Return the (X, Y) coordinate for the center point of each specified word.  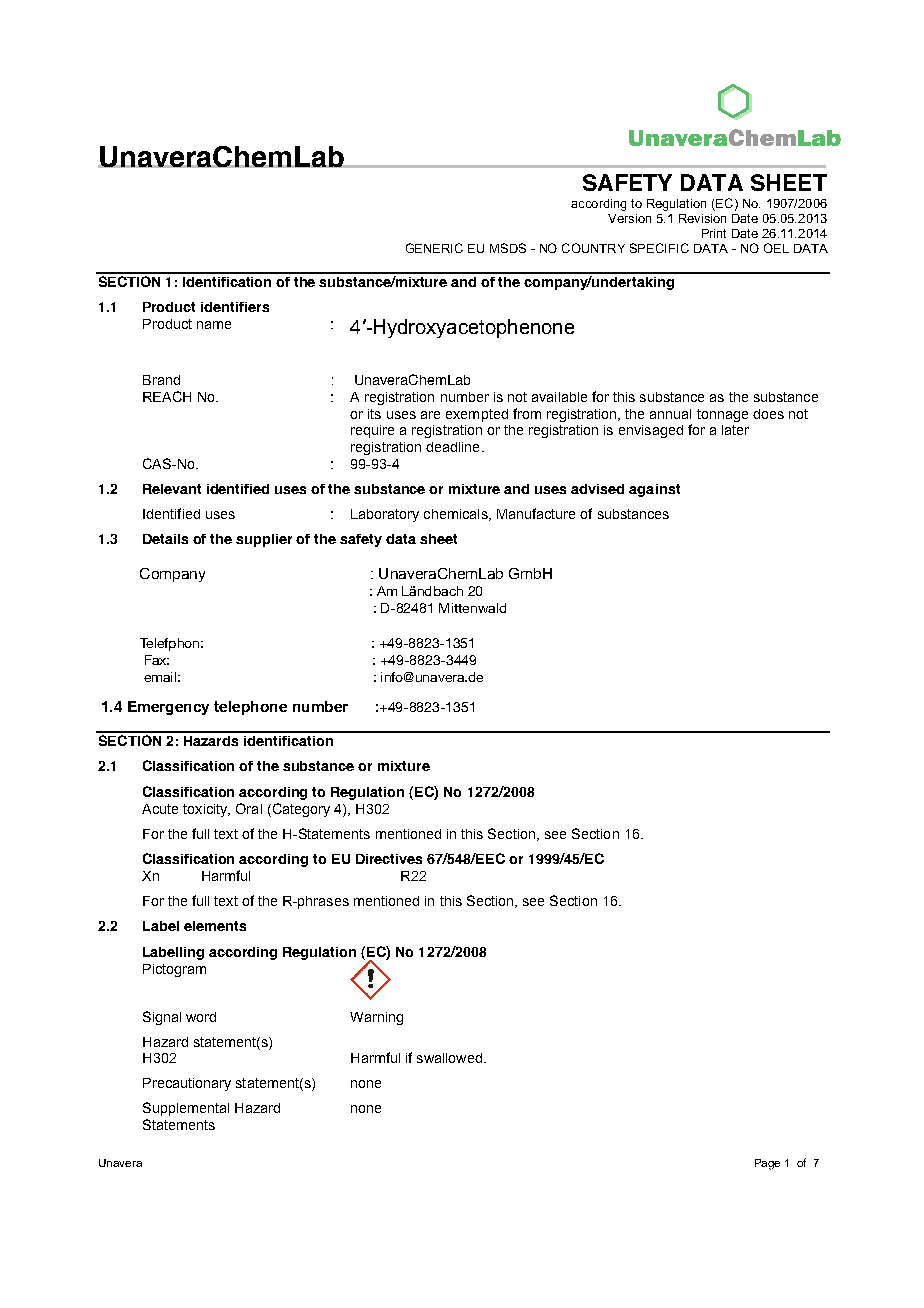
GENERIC (434, 248)
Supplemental (186, 1109)
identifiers (235, 307)
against (654, 490)
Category (300, 810)
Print (714, 233)
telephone (250, 708)
